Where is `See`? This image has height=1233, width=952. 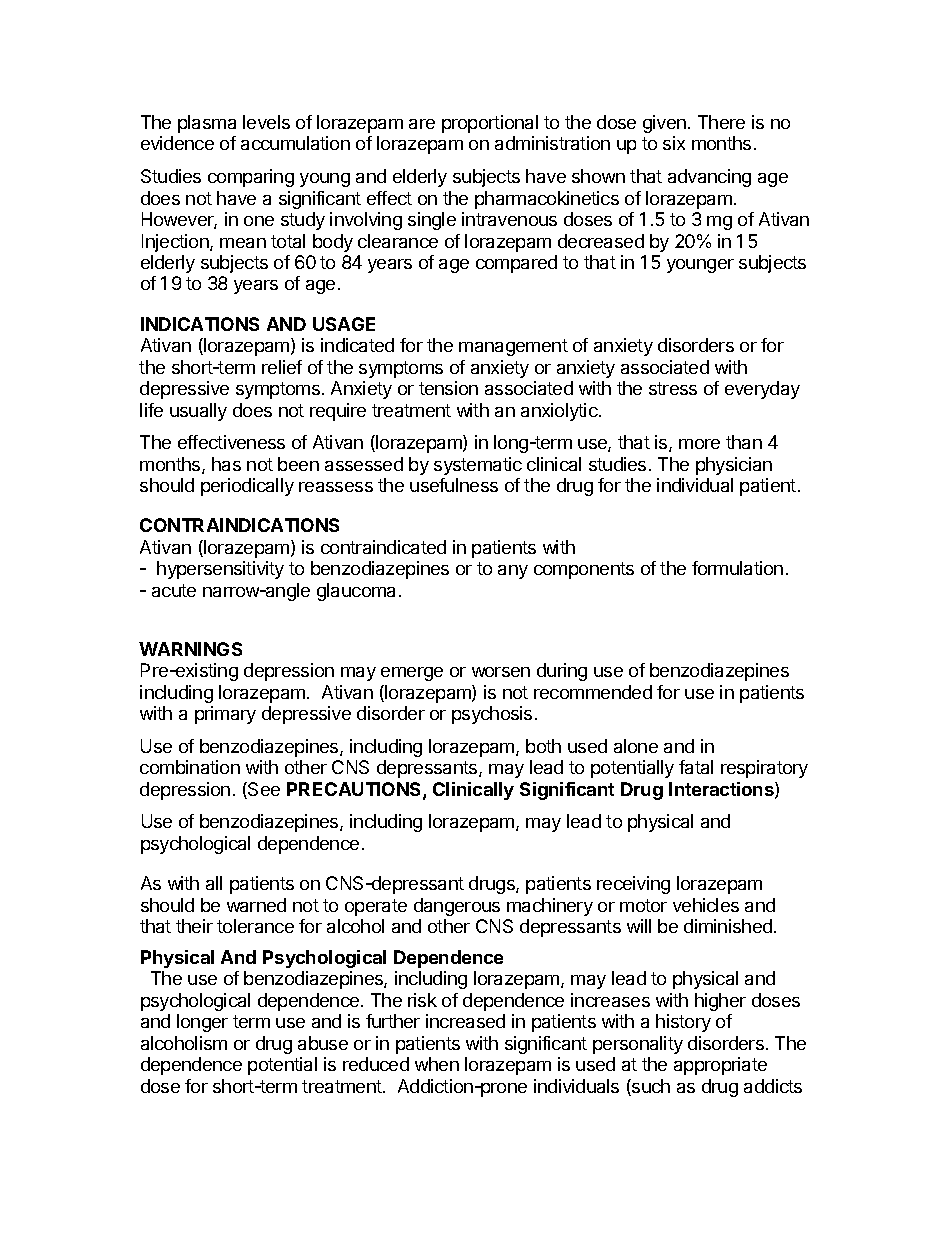 See is located at coordinates (263, 790).
